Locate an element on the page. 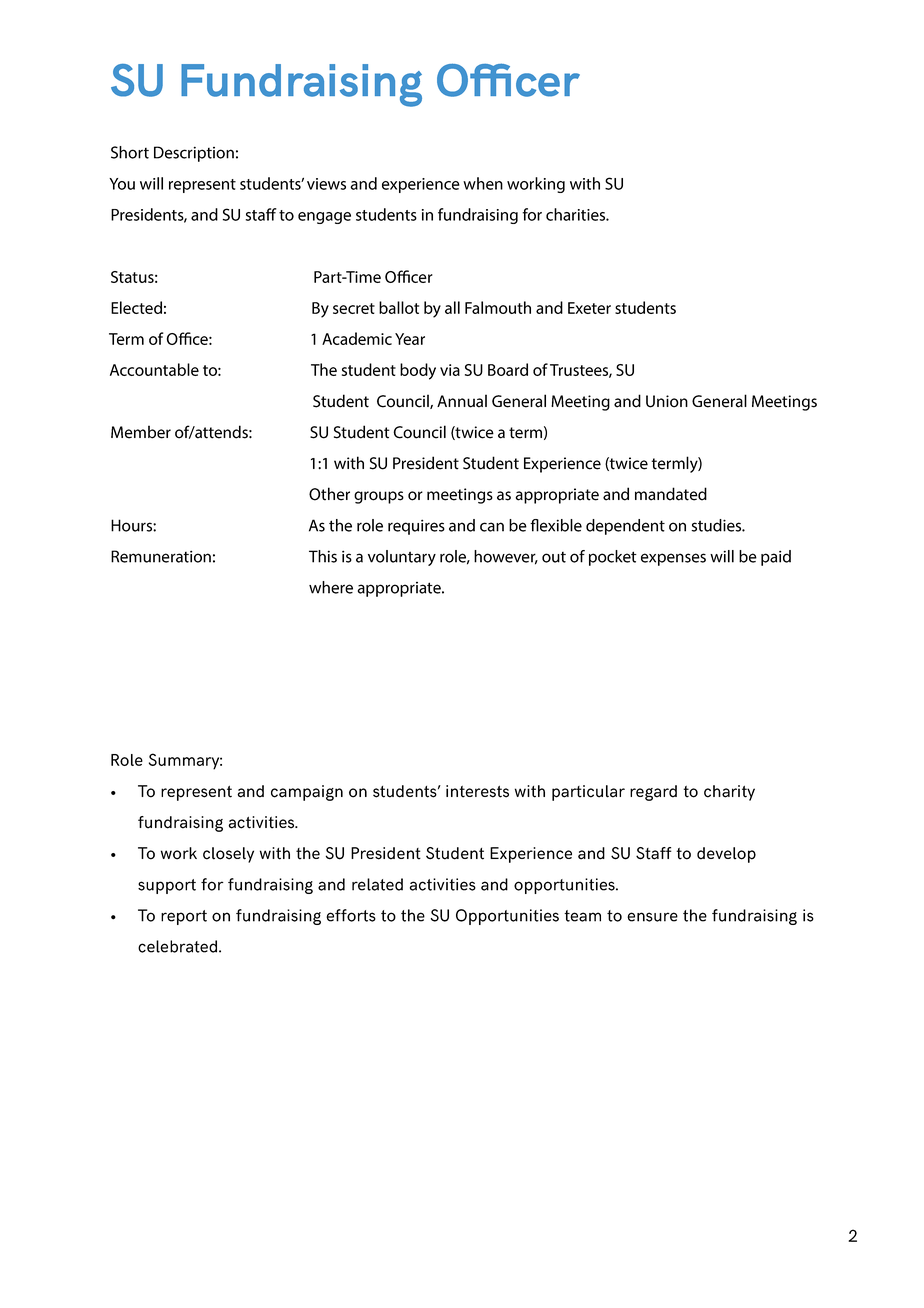  Remuneration is located at coordinates (161, 556).
